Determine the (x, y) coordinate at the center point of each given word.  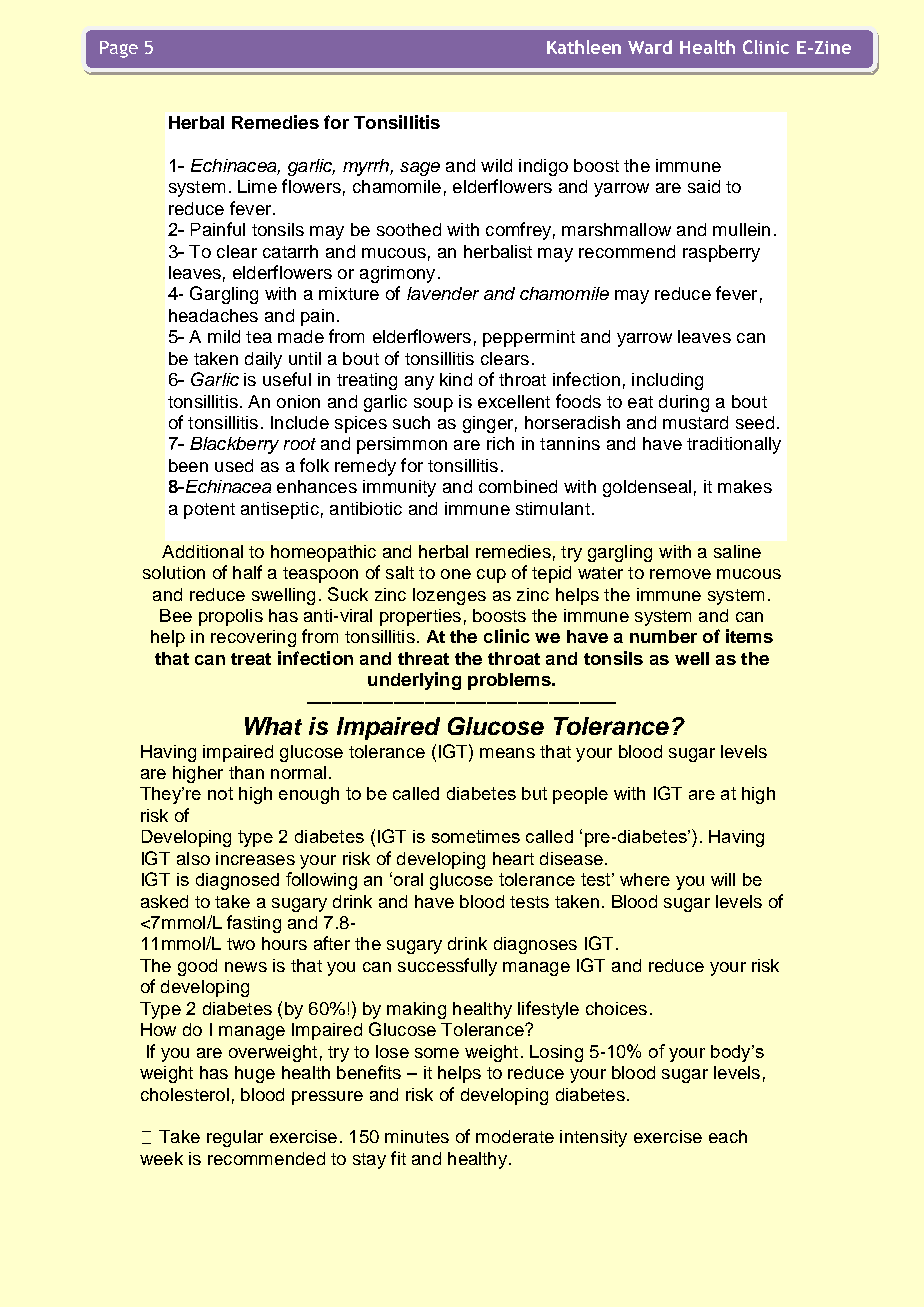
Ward (650, 47)
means (507, 753)
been (188, 465)
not (220, 793)
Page (119, 49)
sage (420, 169)
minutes (417, 1136)
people (580, 795)
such (411, 422)
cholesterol (185, 1094)
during (684, 403)
